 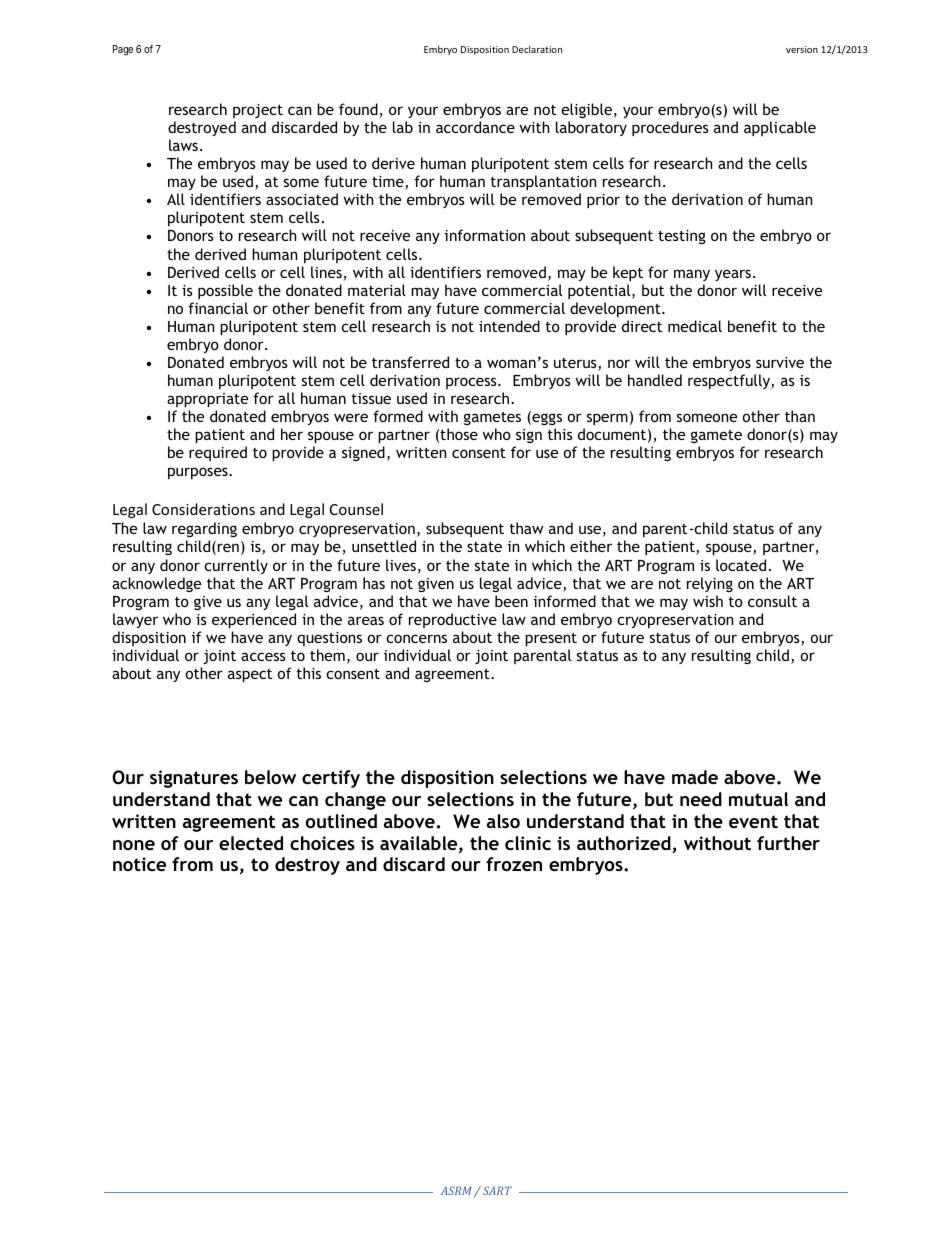 What do you see at coordinates (695, 326) in the page?
I see `medical` at bounding box center [695, 326].
